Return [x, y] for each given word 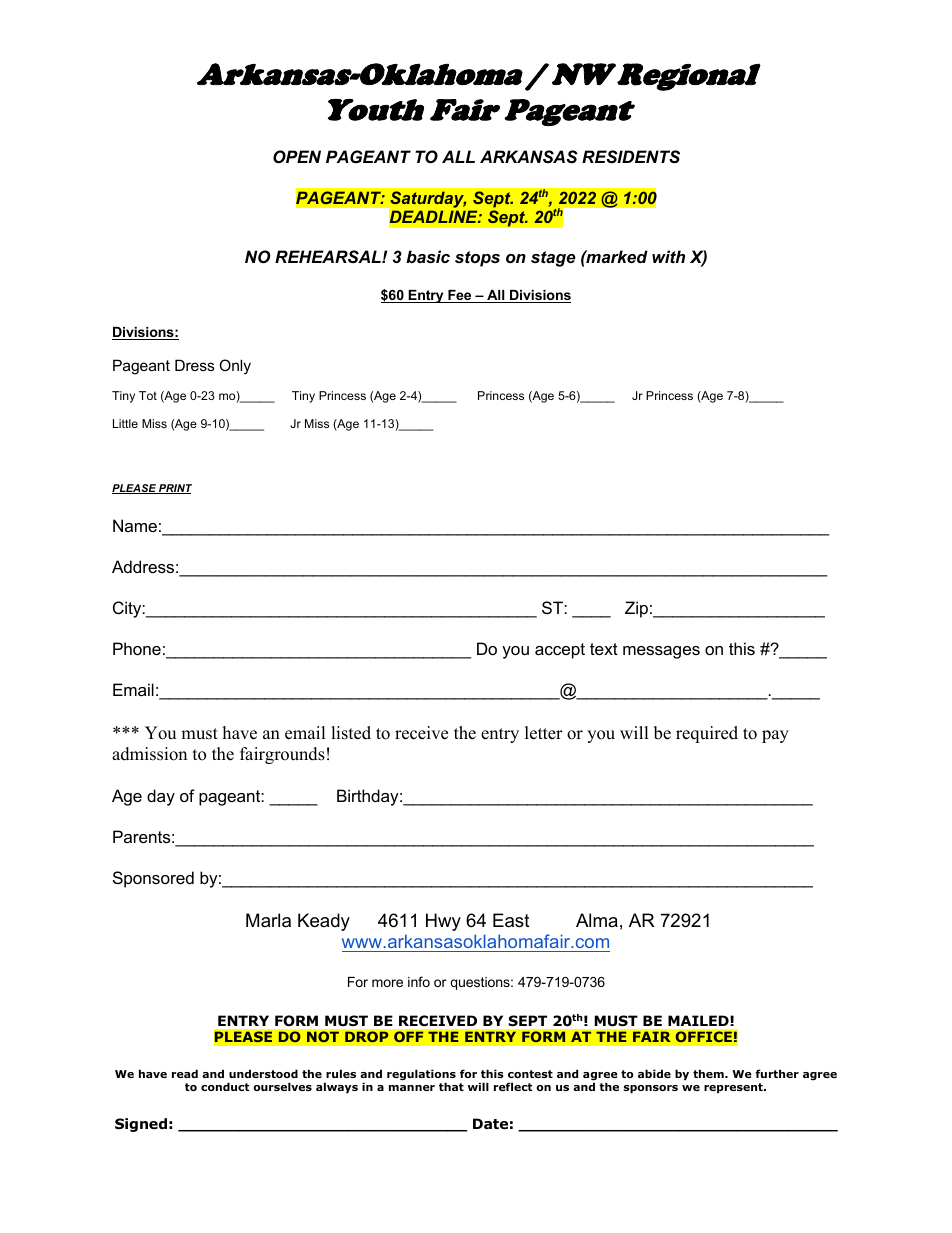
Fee [460, 296]
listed [351, 733]
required [707, 734]
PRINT [174, 489]
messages [661, 652]
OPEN [297, 156]
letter [544, 733]
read [185, 1073]
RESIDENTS [631, 156]
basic [428, 256]
